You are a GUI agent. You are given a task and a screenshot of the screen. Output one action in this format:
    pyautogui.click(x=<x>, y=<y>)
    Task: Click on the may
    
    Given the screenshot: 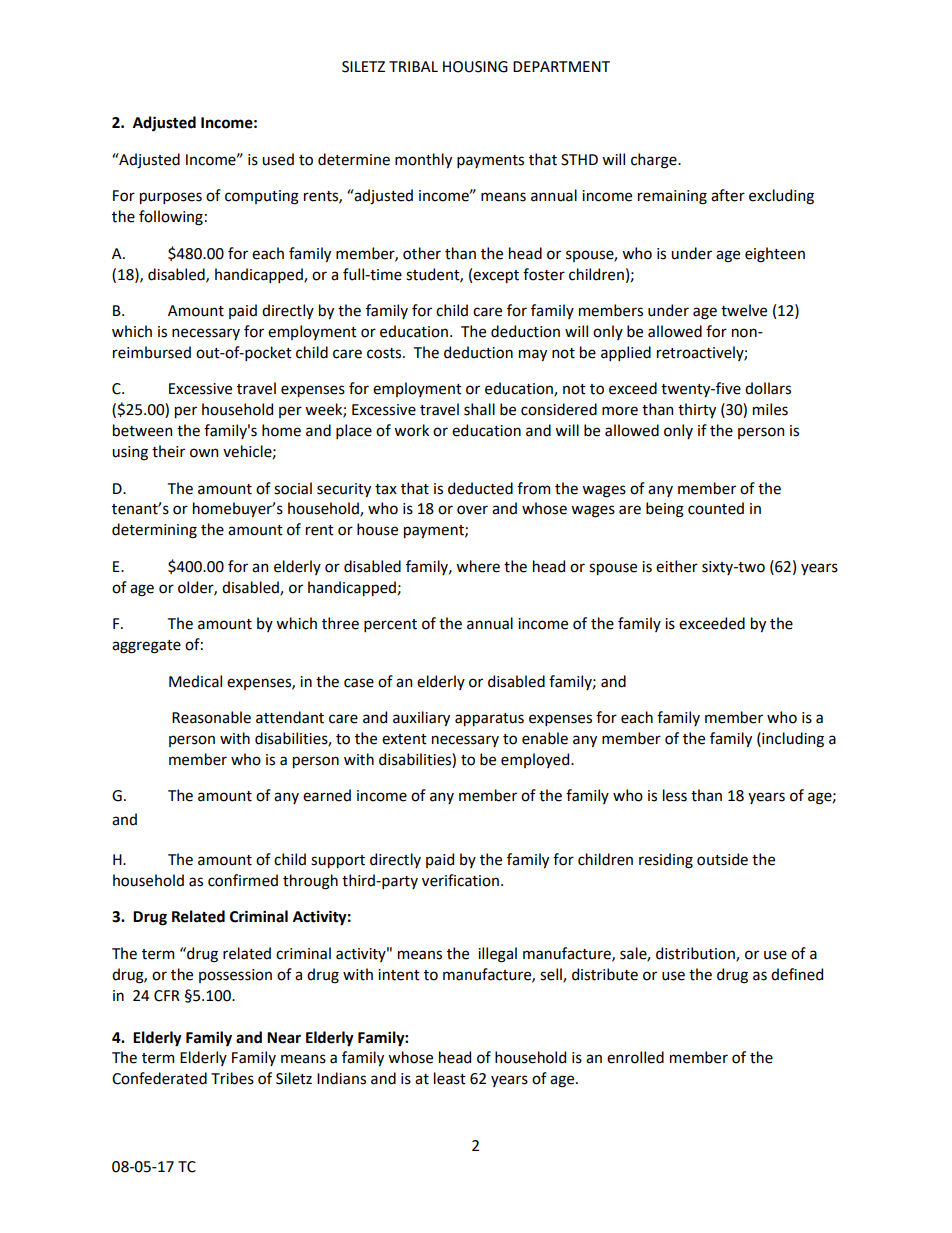 What is the action you would take?
    pyautogui.click(x=533, y=355)
